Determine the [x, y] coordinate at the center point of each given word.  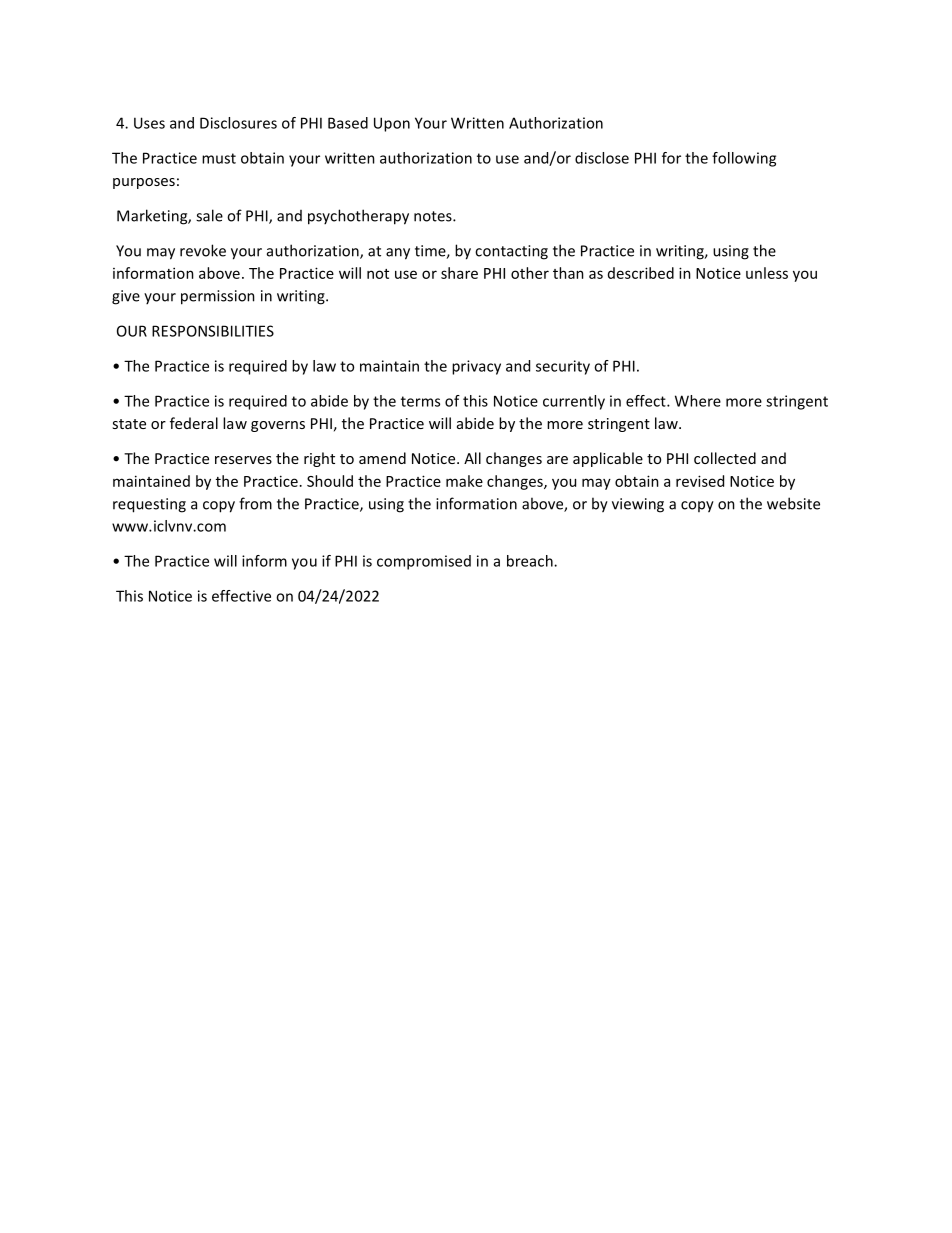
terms [420, 401]
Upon [392, 124]
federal [194, 423]
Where [698, 401]
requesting [149, 505]
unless [767, 273]
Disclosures [238, 123]
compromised [424, 562]
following [744, 159]
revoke [203, 250]
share [459, 273]
